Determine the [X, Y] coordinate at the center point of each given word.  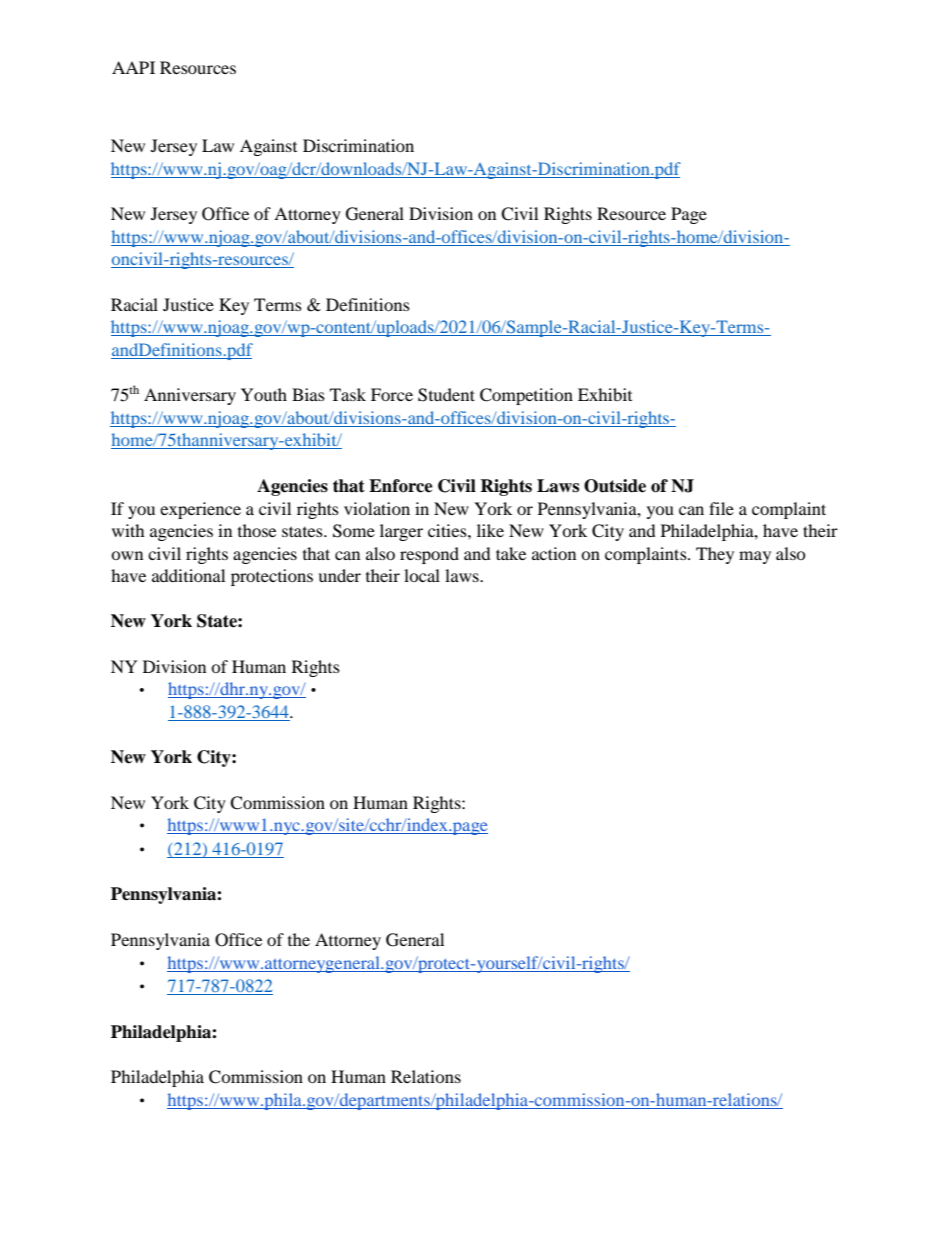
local [422, 575]
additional [188, 575]
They [715, 555]
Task [348, 394]
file [721, 508]
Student [446, 395]
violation [377, 508]
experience [200, 510]
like [490, 530]
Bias [308, 394]
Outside [615, 486]
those [257, 530]
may [755, 557]
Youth [264, 394]
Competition [526, 396]
